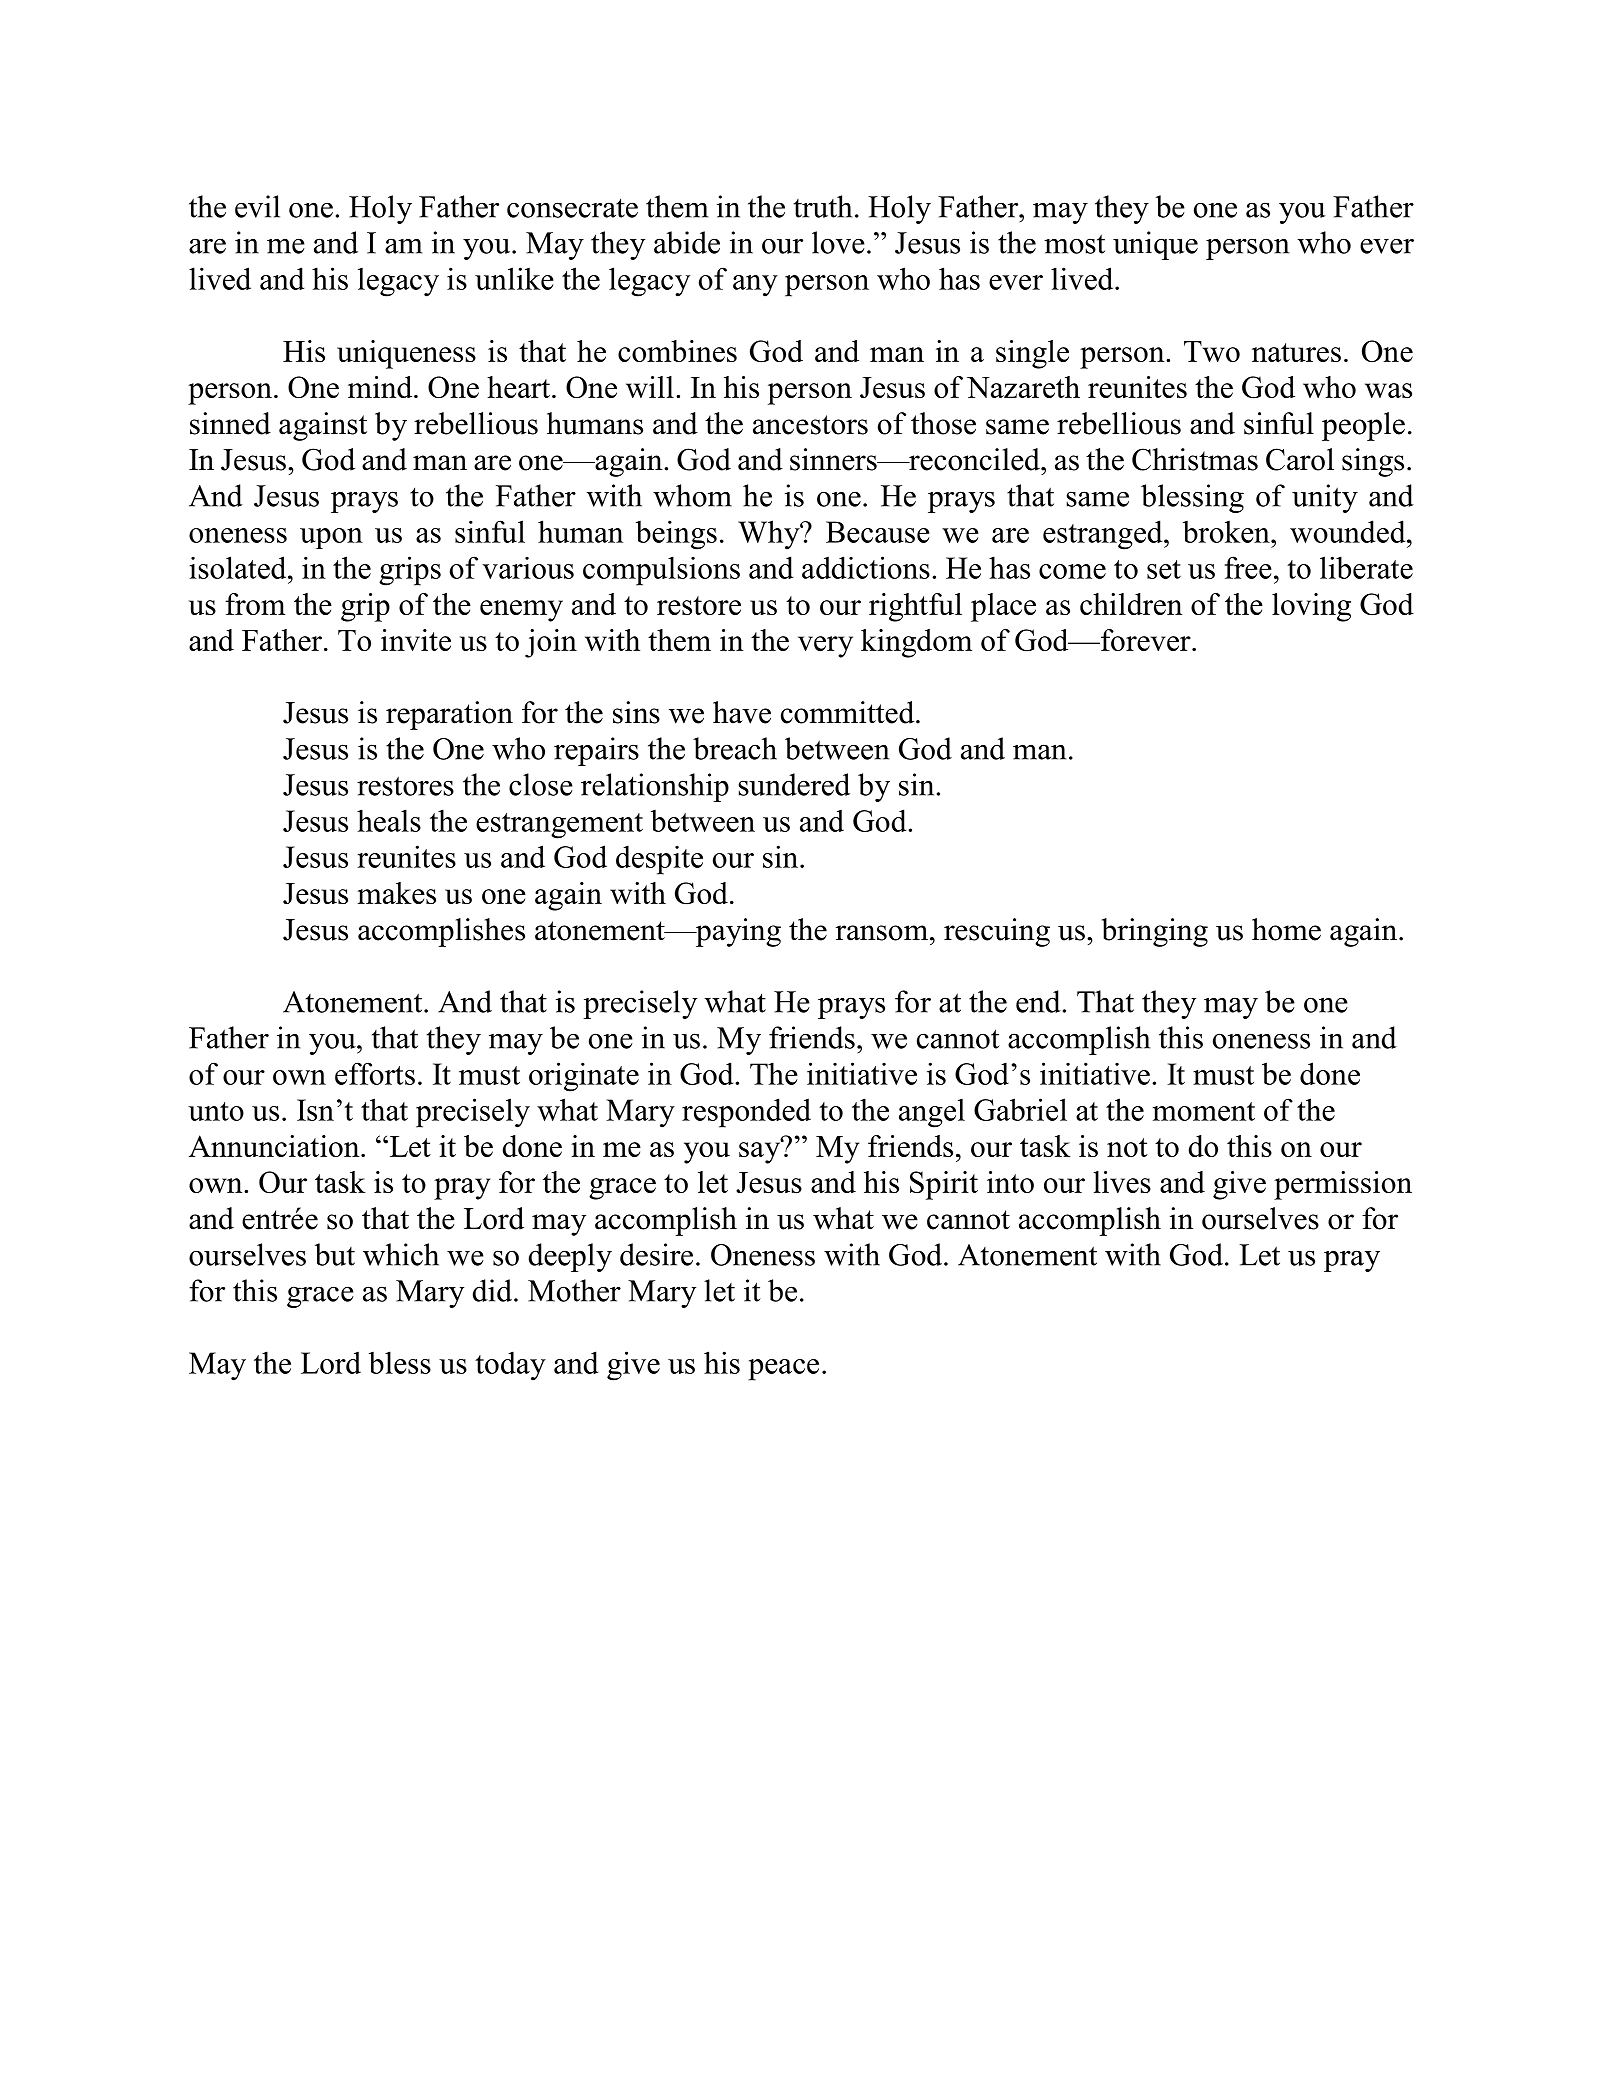  I want to click on love, so click(838, 242).
